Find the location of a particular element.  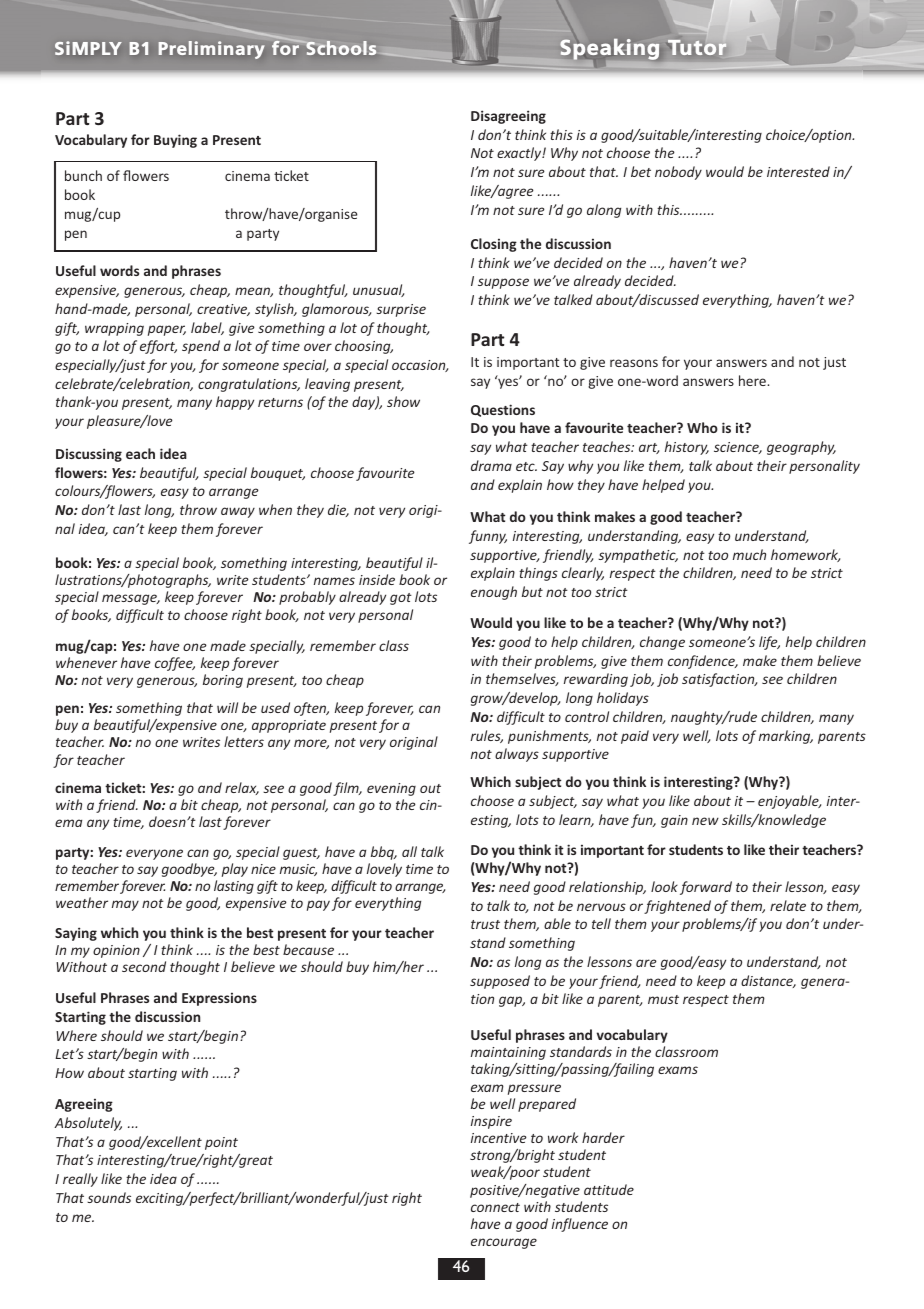

drama is located at coordinates (491, 465).
